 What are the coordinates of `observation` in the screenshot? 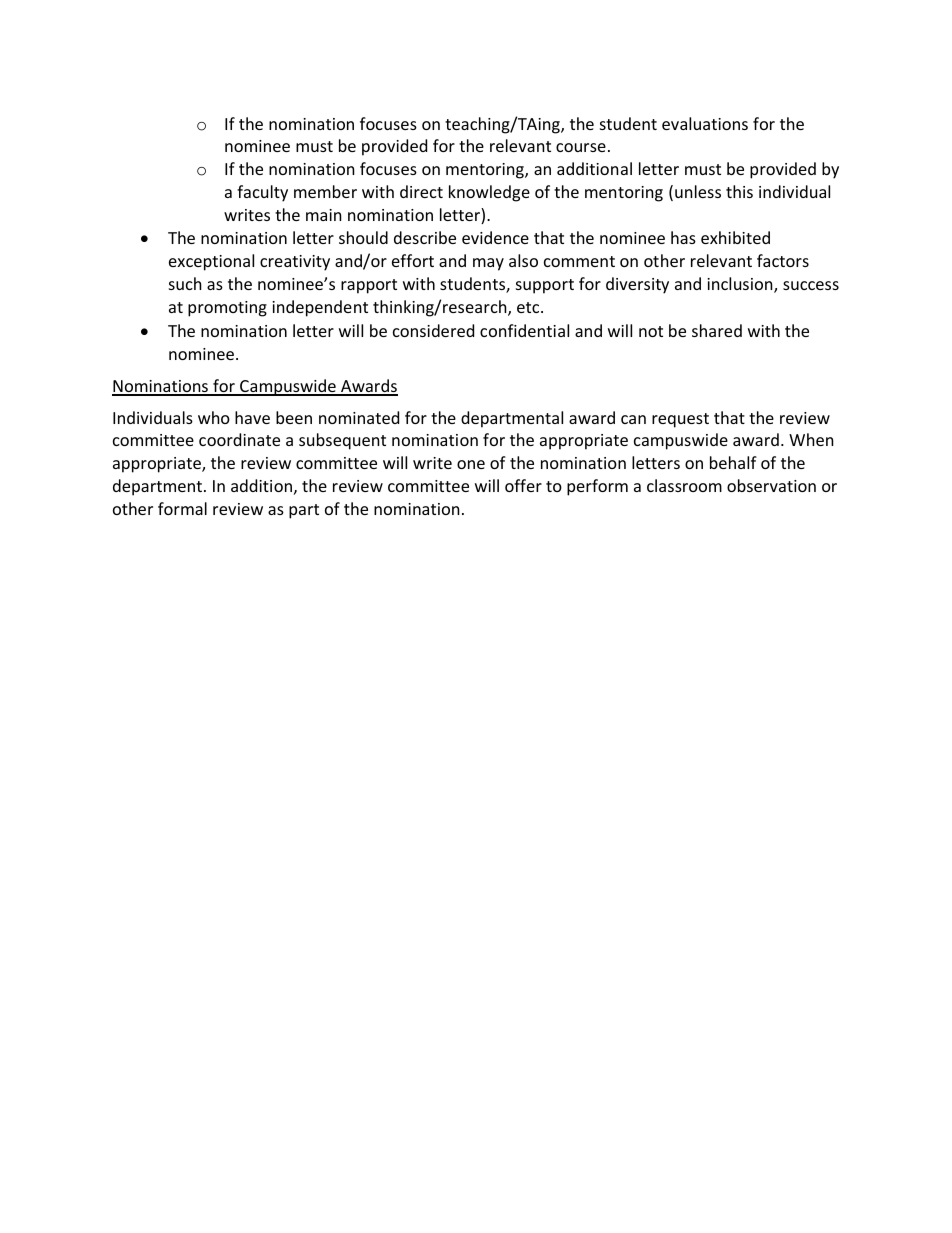 It's located at (771, 485).
